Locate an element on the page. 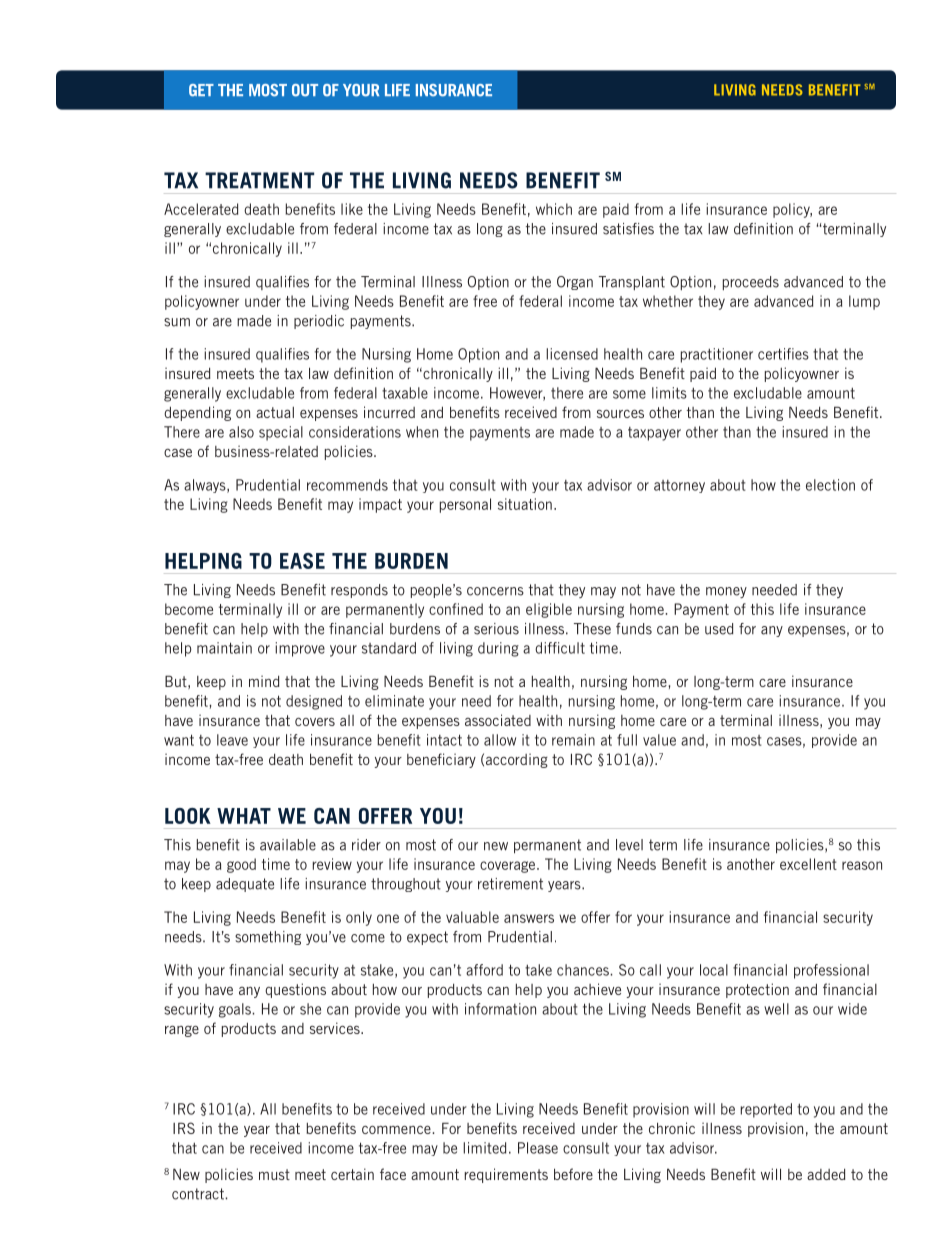 The height and width of the page is (1233, 952). must is located at coordinates (274, 1174).
